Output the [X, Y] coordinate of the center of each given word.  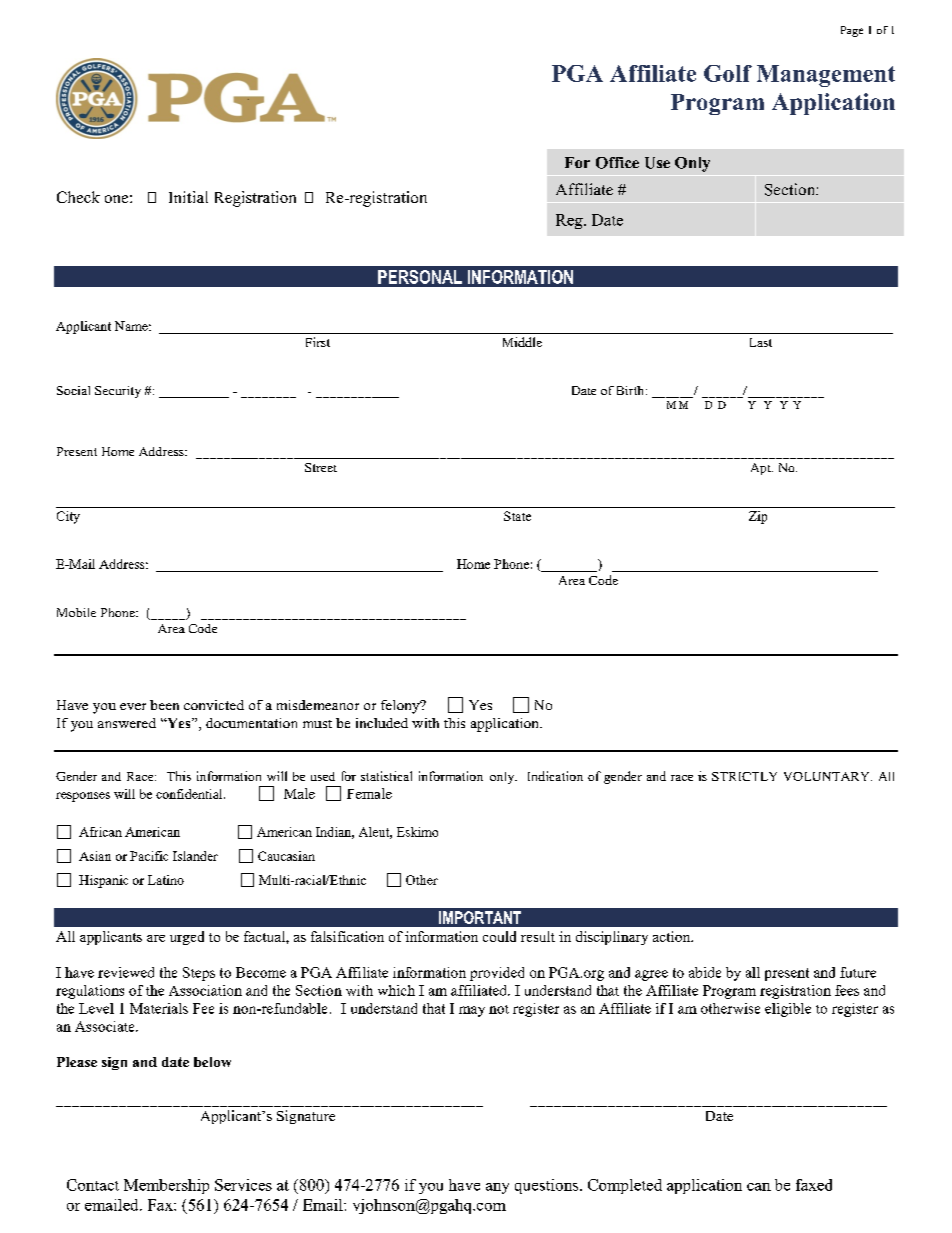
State [517, 516]
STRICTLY [744, 776]
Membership [166, 1186]
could [499, 936]
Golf [728, 73]
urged [187, 938]
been [164, 705]
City [68, 517]
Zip [758, 517]
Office [617, 163]
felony [401, 707]
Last [761, 342]
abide [705, 972]
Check [78, 197]
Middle [522, 342]
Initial [188, 197]
